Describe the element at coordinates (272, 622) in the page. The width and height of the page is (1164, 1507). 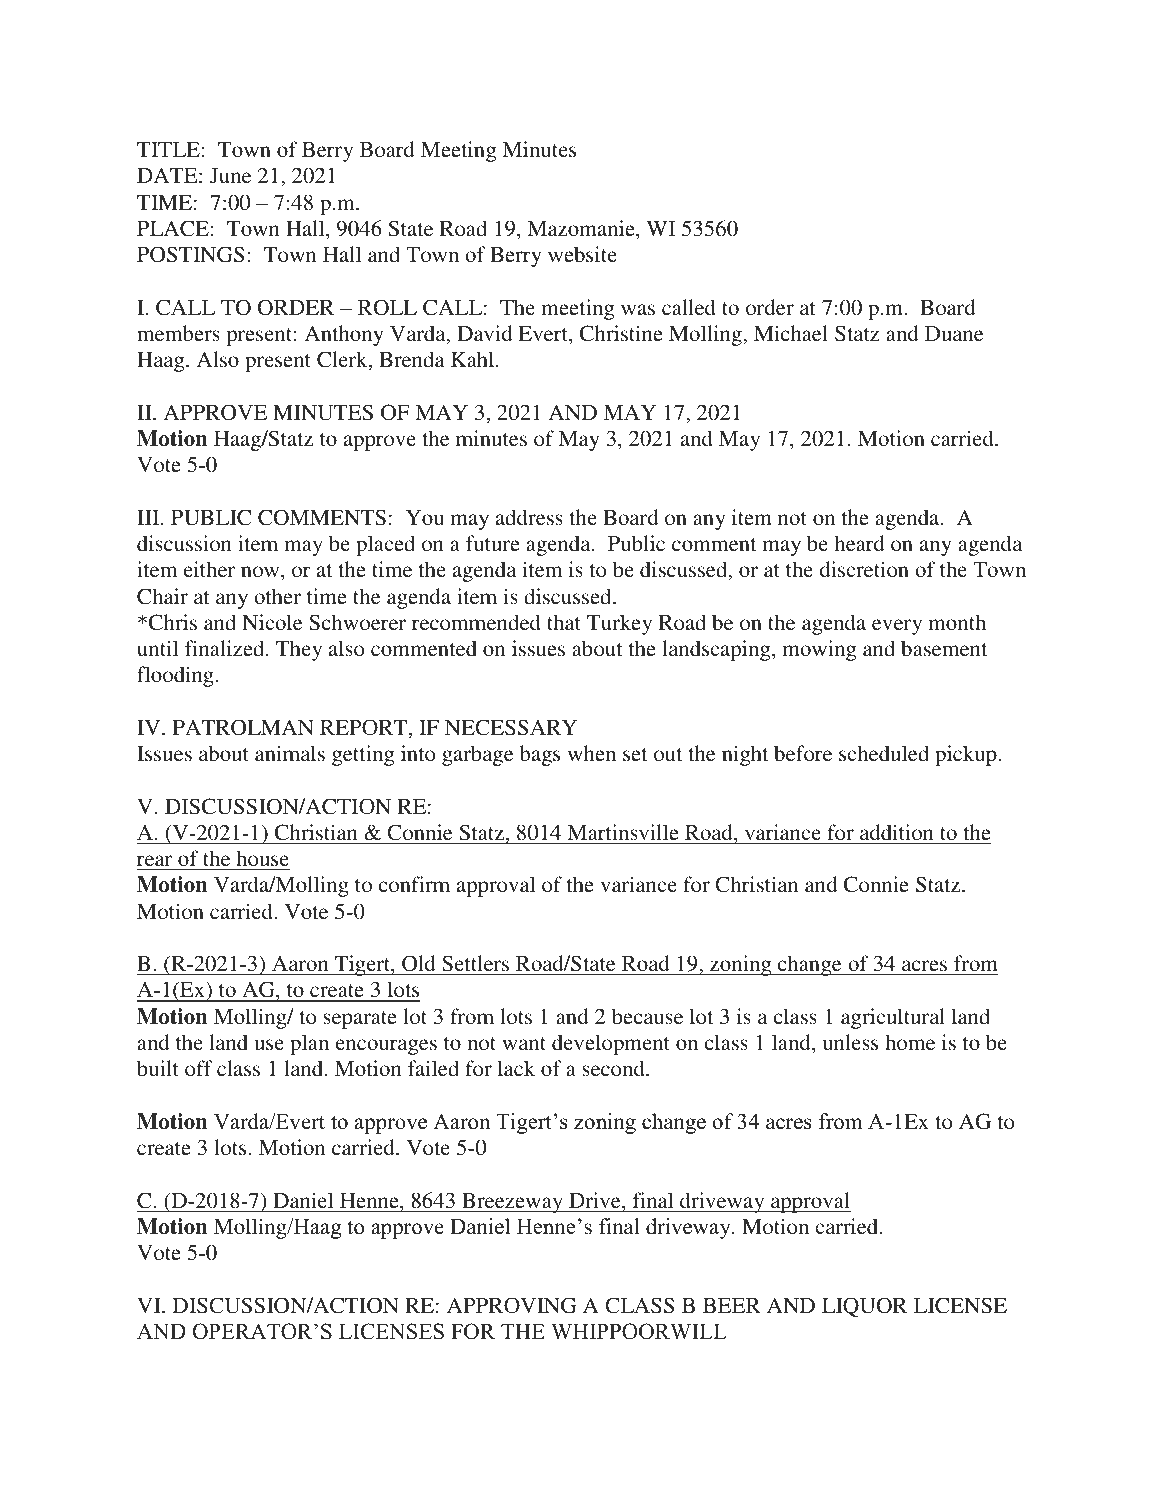
I see `Nicole` at that location.
